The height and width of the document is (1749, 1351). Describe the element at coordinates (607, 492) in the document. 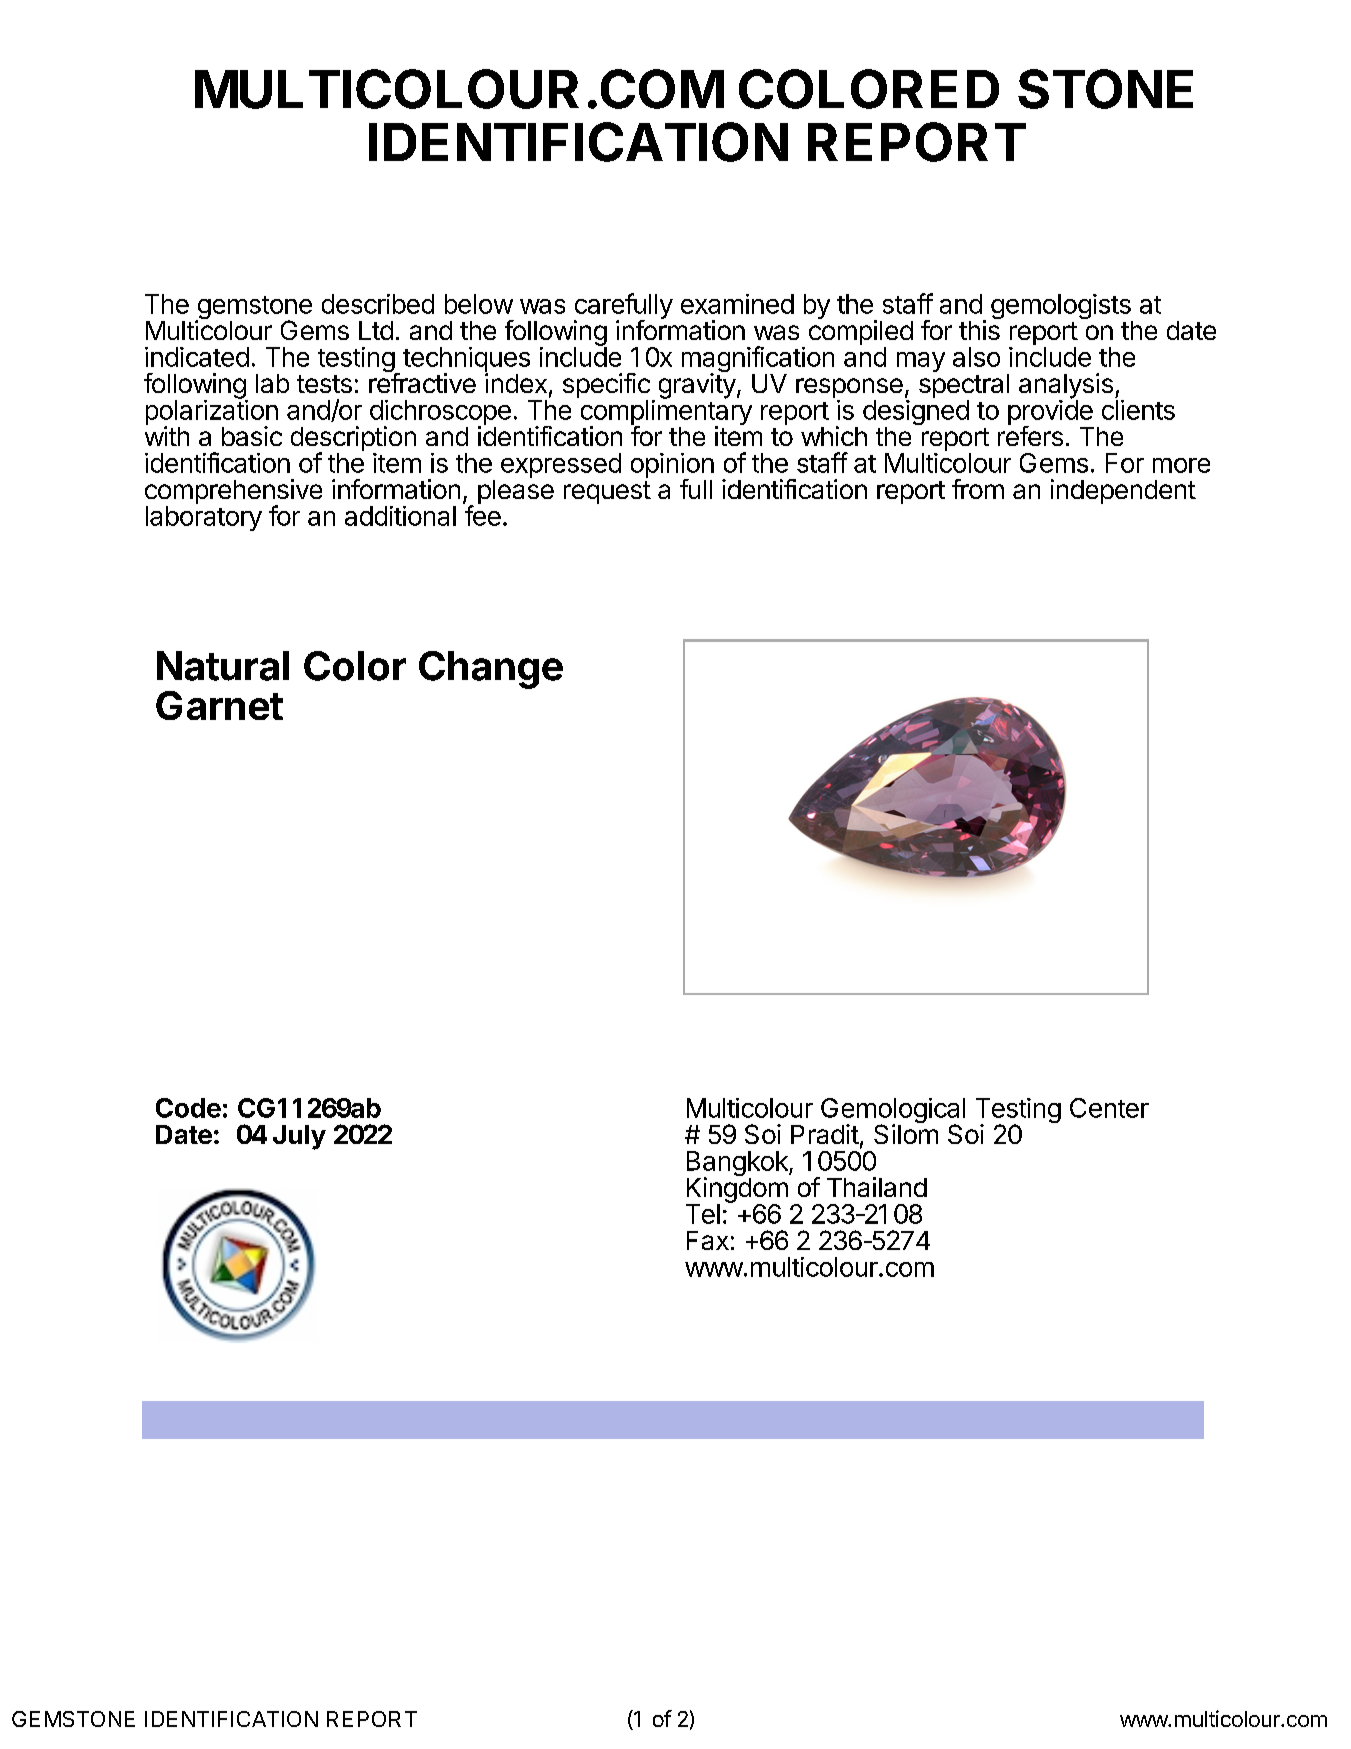

I see `request` at that location.
